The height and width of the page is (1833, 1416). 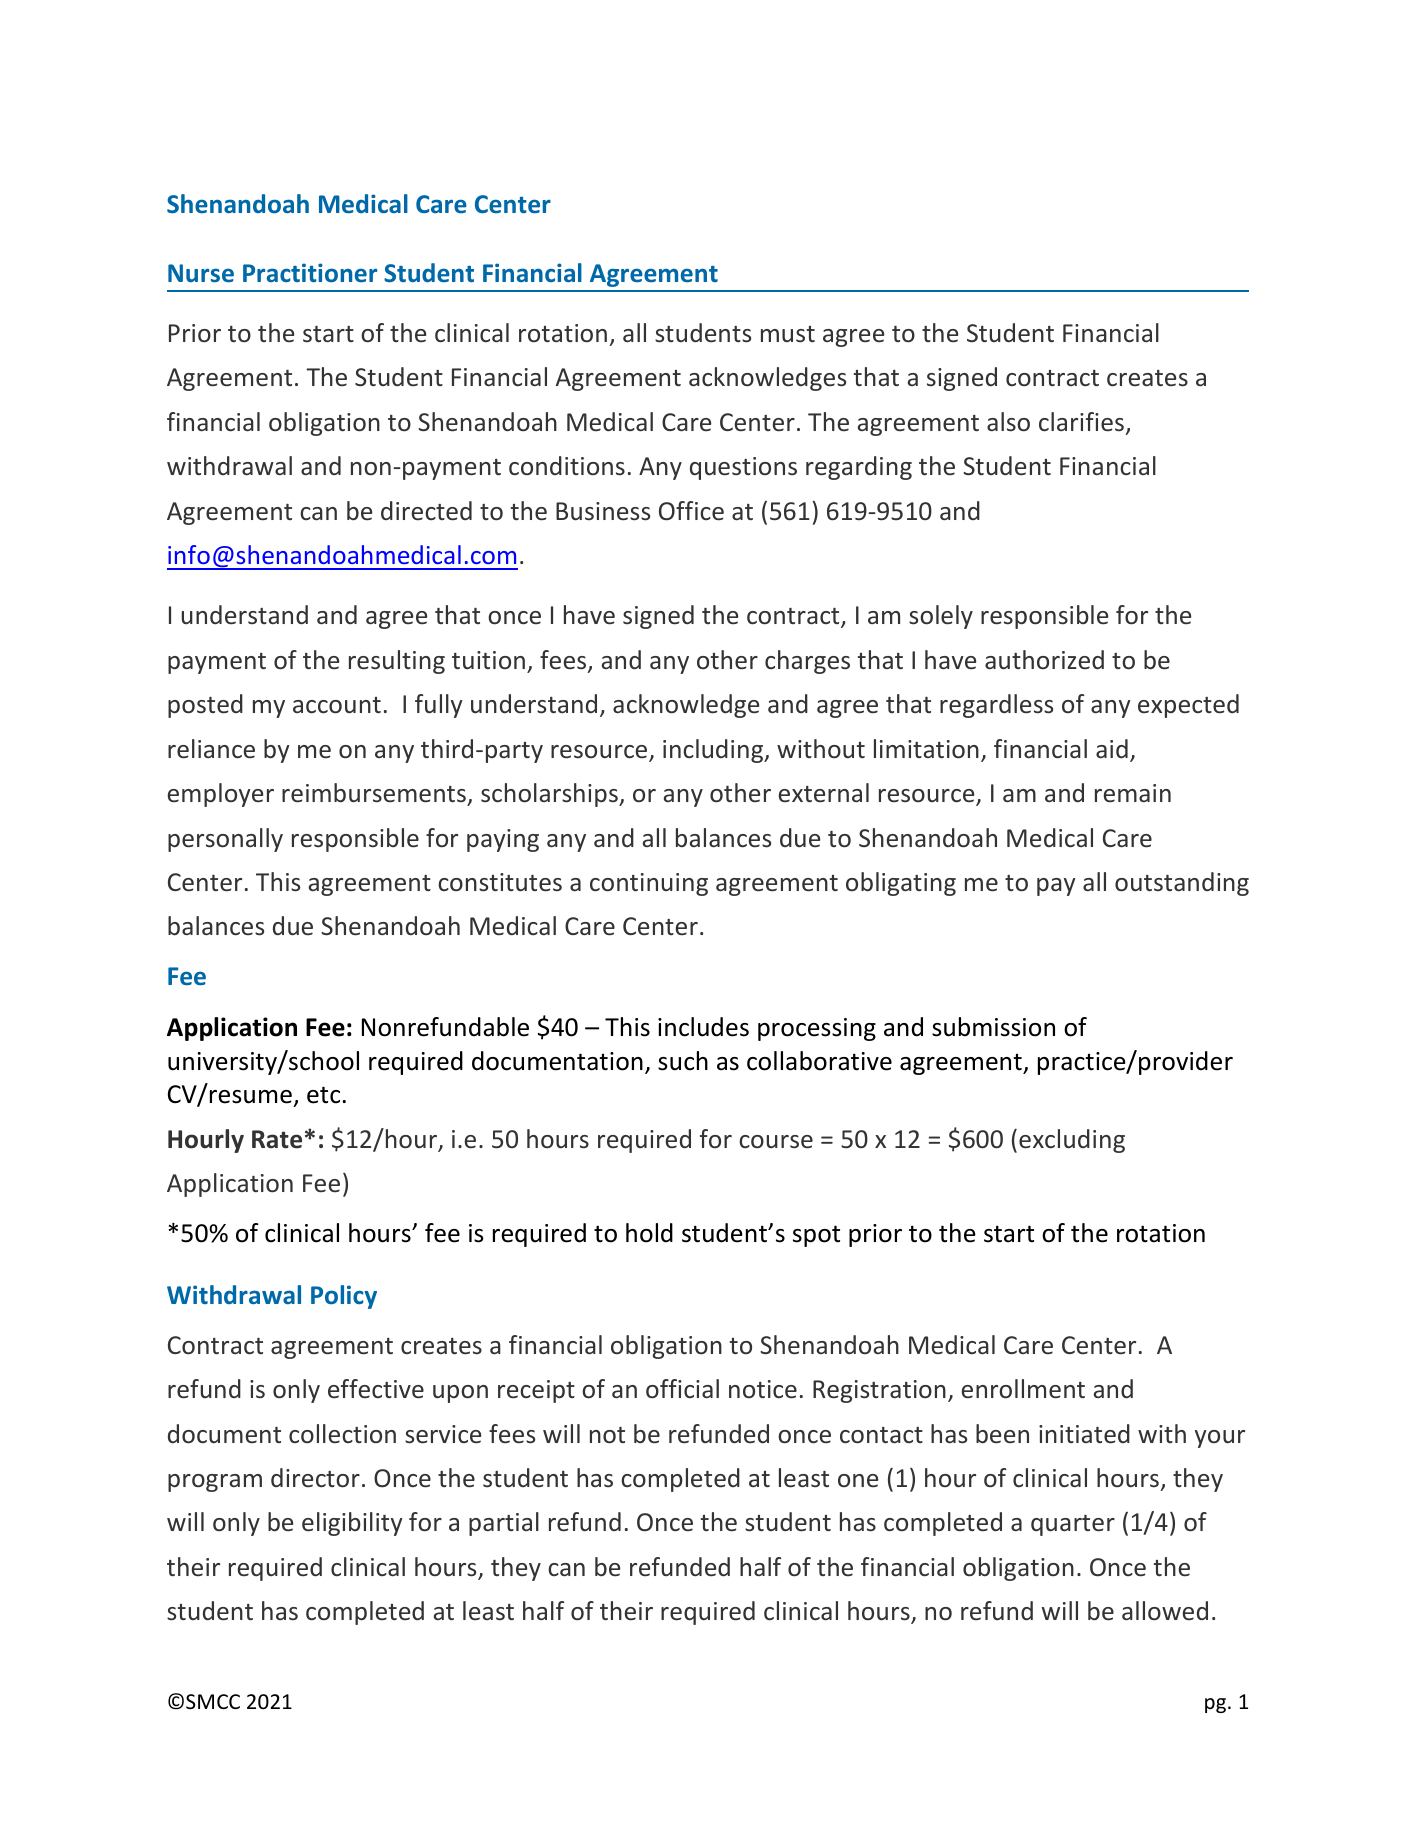 What do you see at coordinates (1072, 1141) in the page?
I see `excluding` at bounding box center [1072, 1141].
